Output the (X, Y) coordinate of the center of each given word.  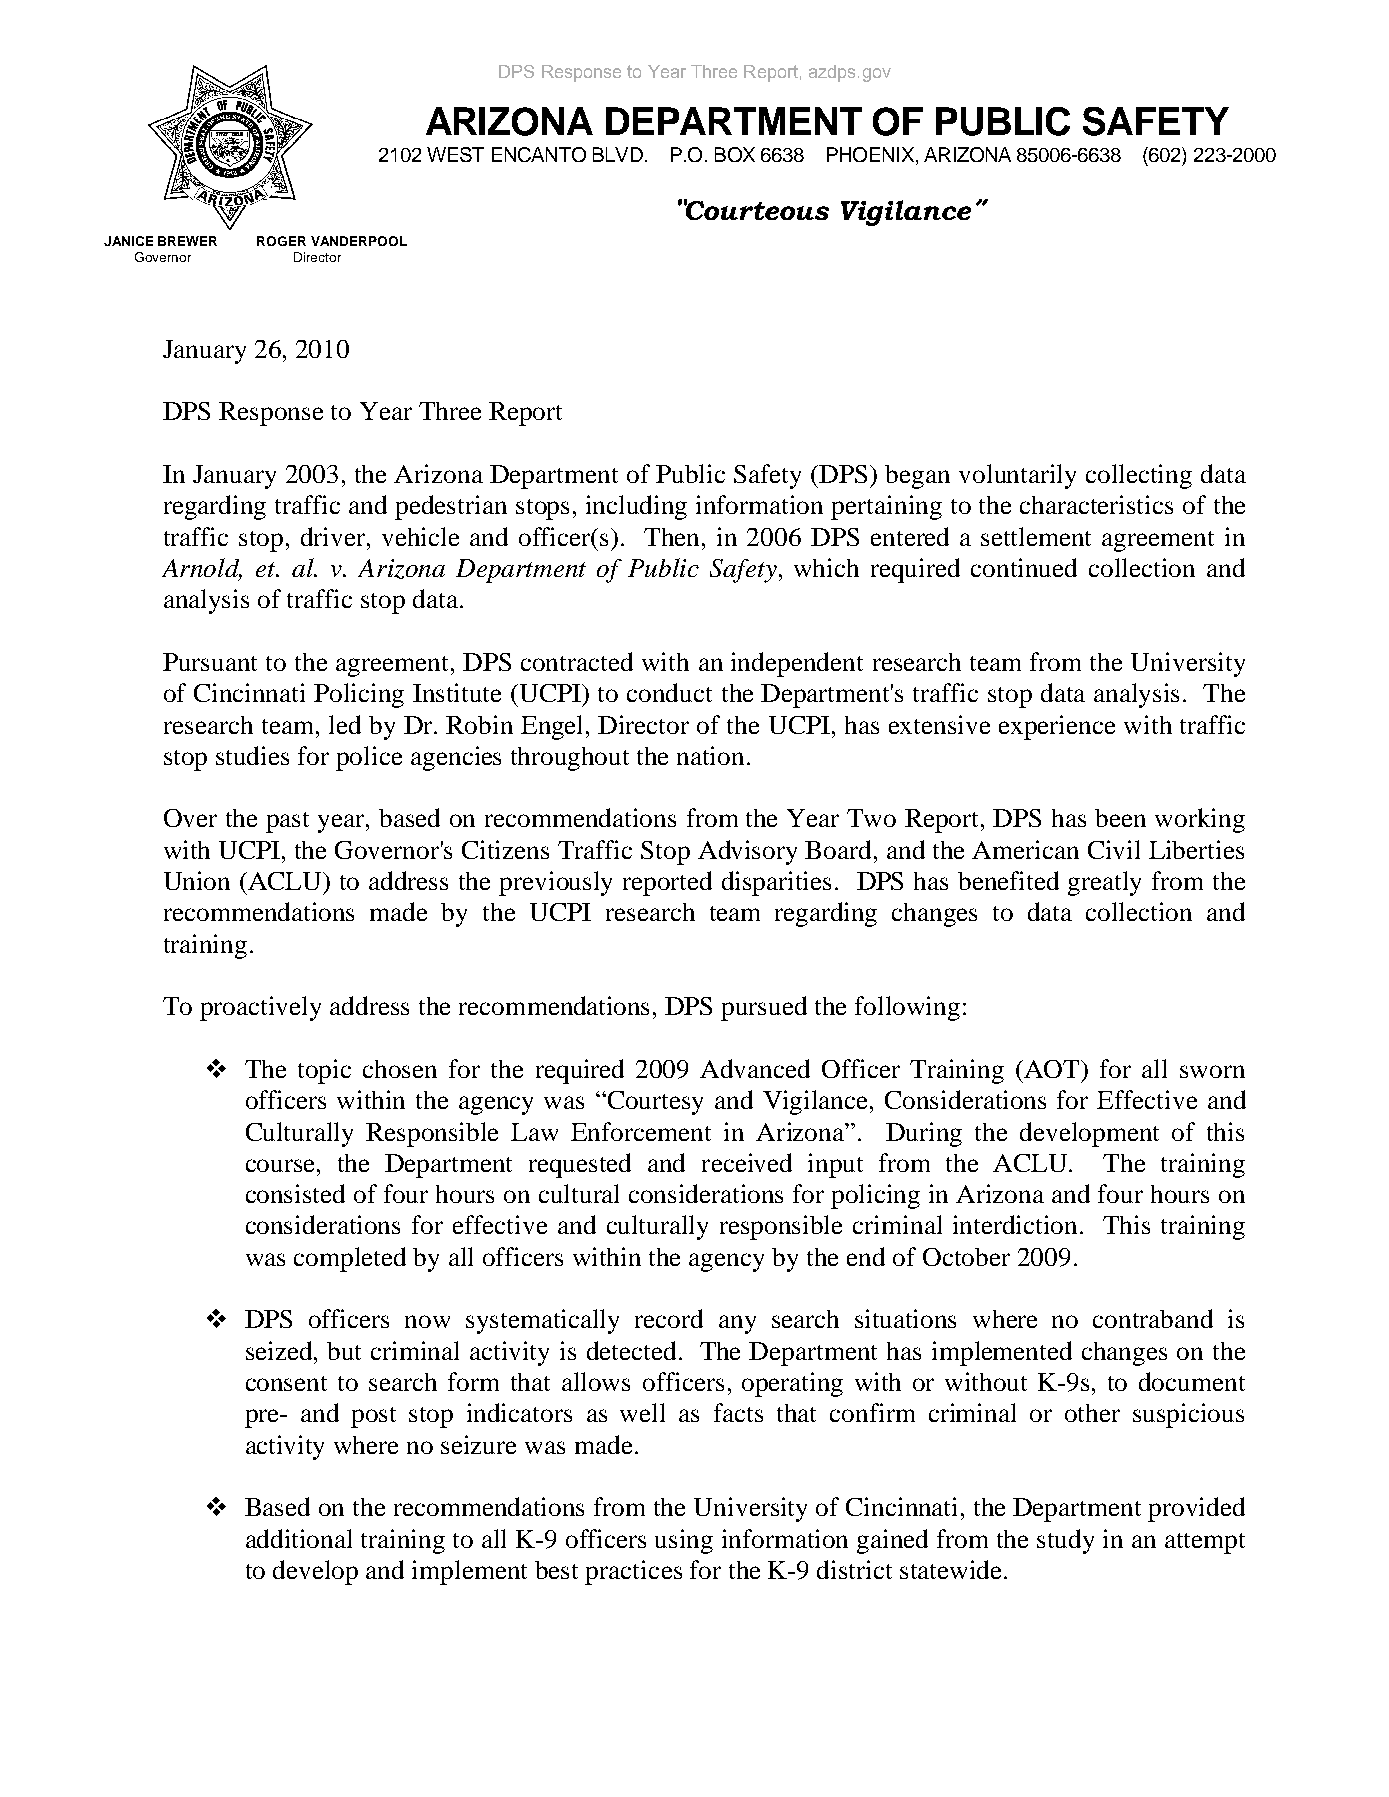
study (1065, 1541)
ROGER (281, 241)
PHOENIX (870, 154)
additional (299, 1538)
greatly (1104, 883)
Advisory (747, 852)
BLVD (618, 154)
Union (197, 880)
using (684, 1541)
